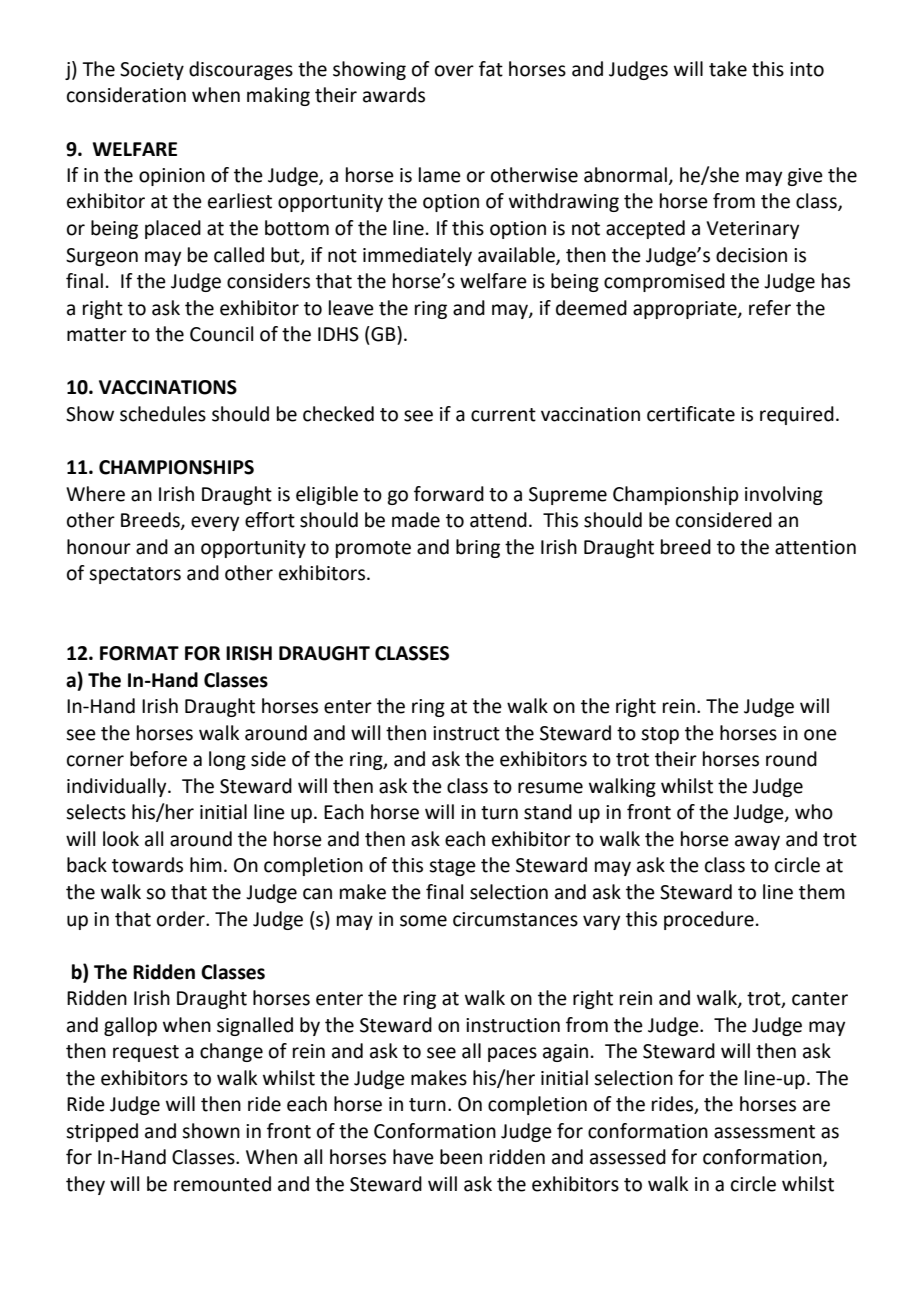 This screenshot has height=1308, width=924. What do you see at coordinates (222, 1184) in the screenshot?
I see `remounted` at bounding box center [222, 1184].
